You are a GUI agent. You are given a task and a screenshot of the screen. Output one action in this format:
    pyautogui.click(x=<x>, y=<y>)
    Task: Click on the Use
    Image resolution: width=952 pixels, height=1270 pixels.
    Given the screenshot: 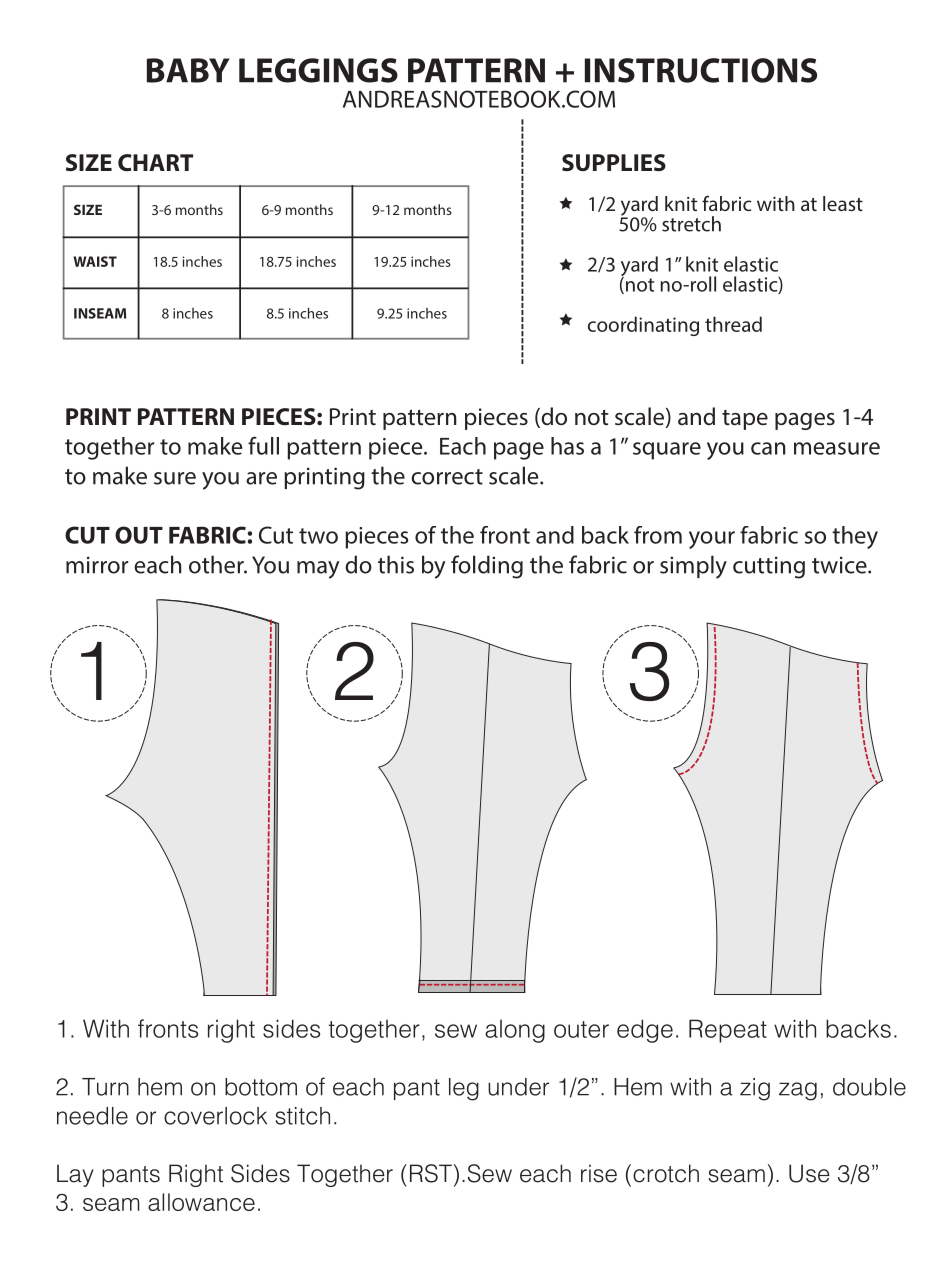 What is the action you would take?
    pyautogui.click(x=809, y=1173)
